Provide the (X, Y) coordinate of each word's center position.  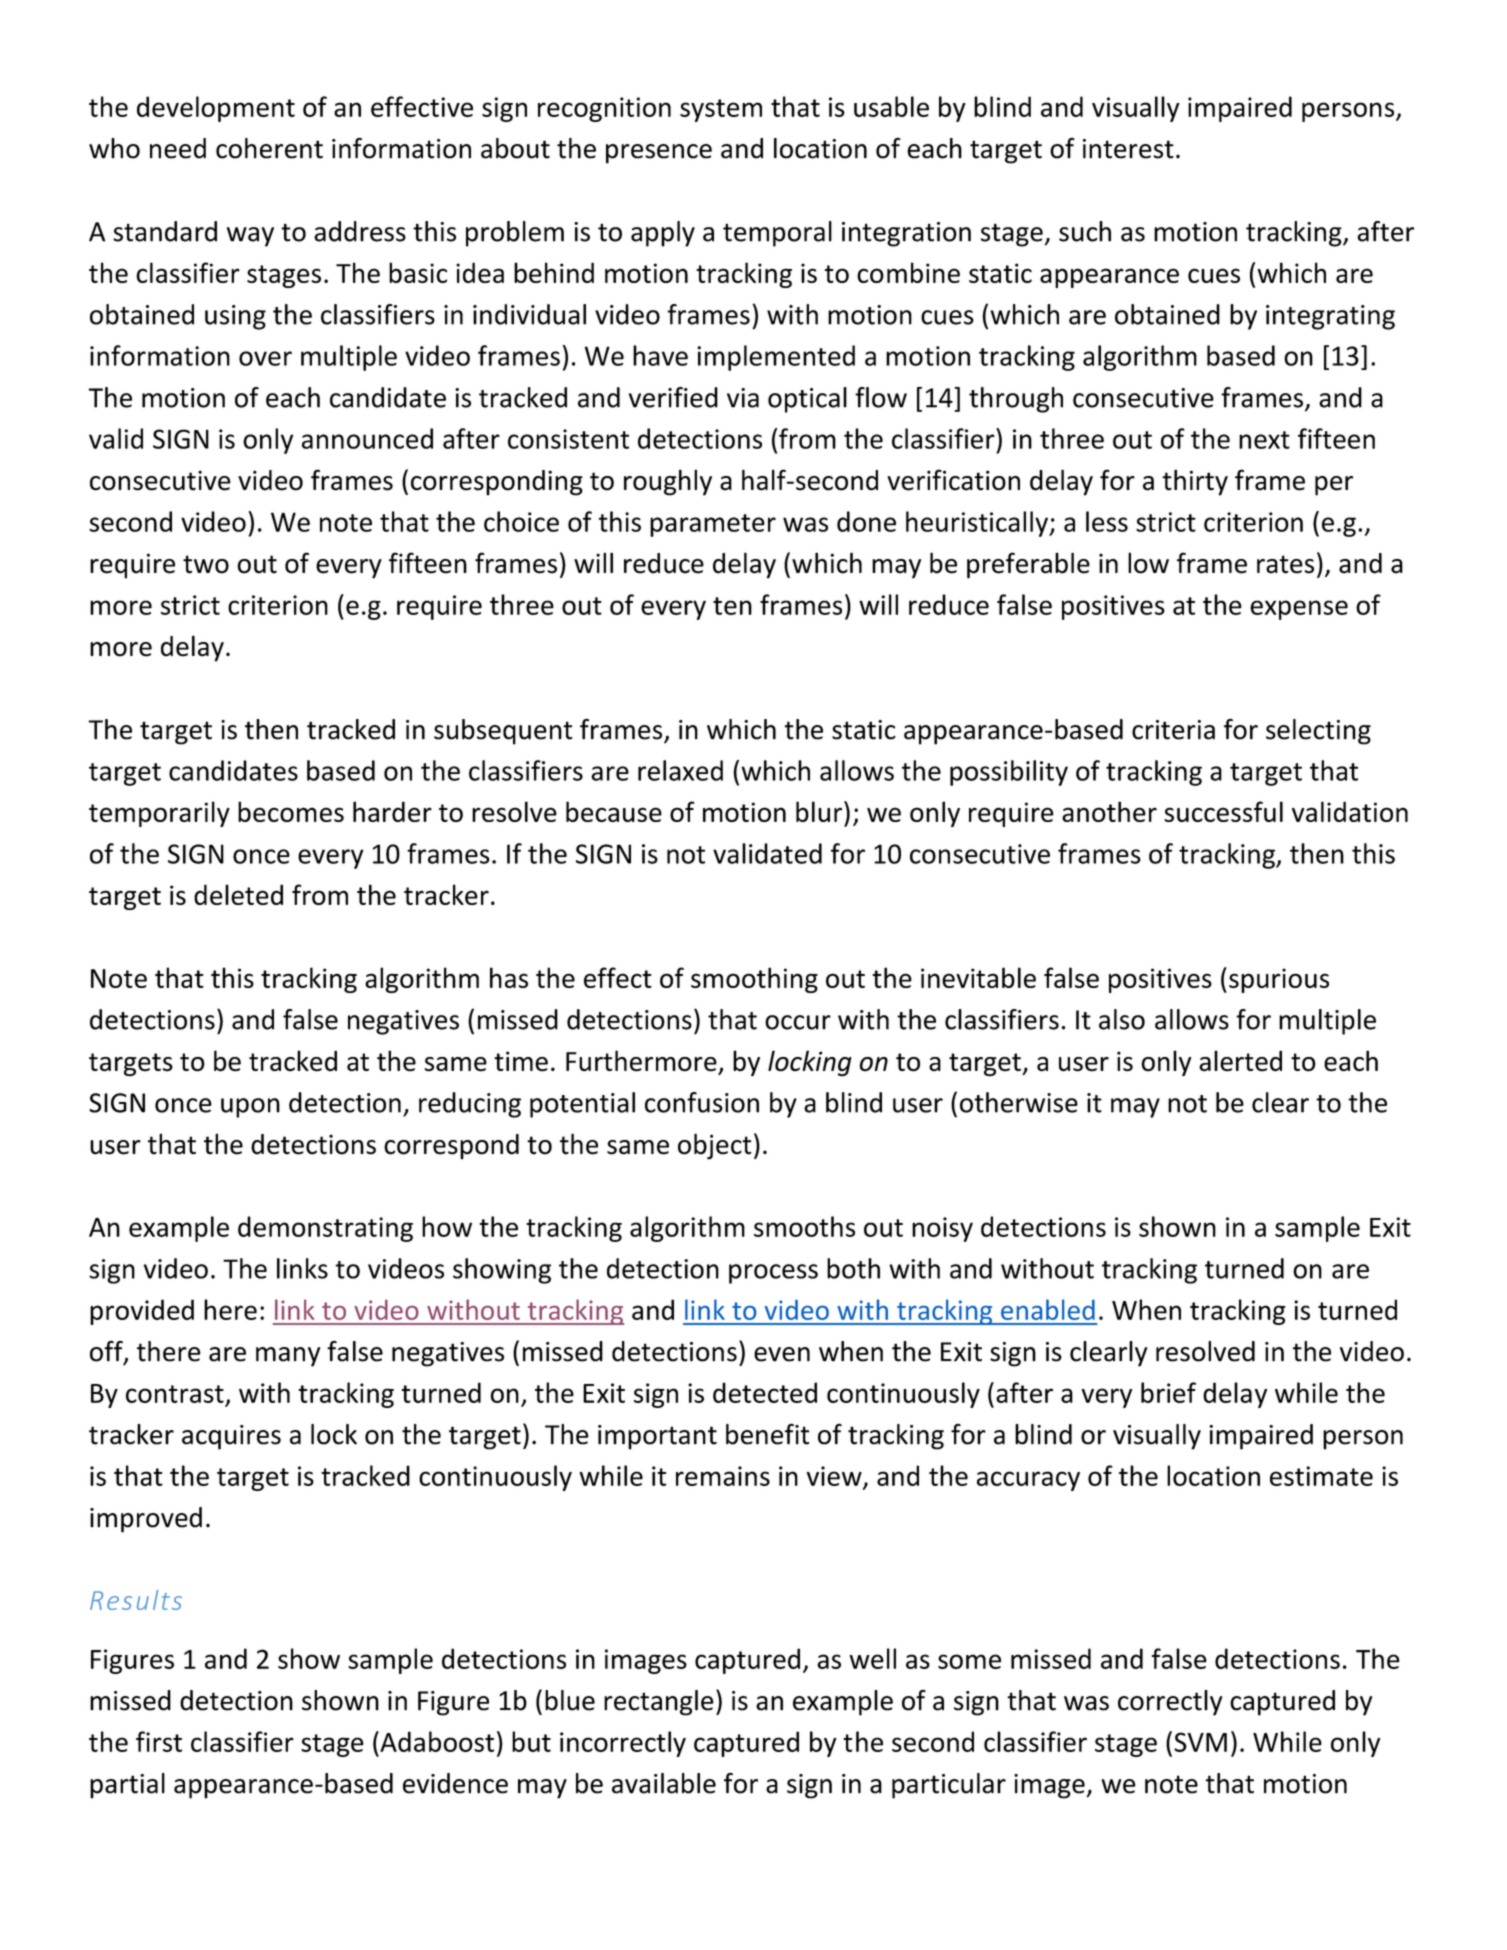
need (178, 148)
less (1107, 521)
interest (1128, 149)
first (159, 1741)
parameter (713, 525)
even (782, 1354)
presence (659, 154)
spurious (1279, 980)
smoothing (754, 980)
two (206, 564)
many (288, 1357)
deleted (238, 894)
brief (1168, 1392)
